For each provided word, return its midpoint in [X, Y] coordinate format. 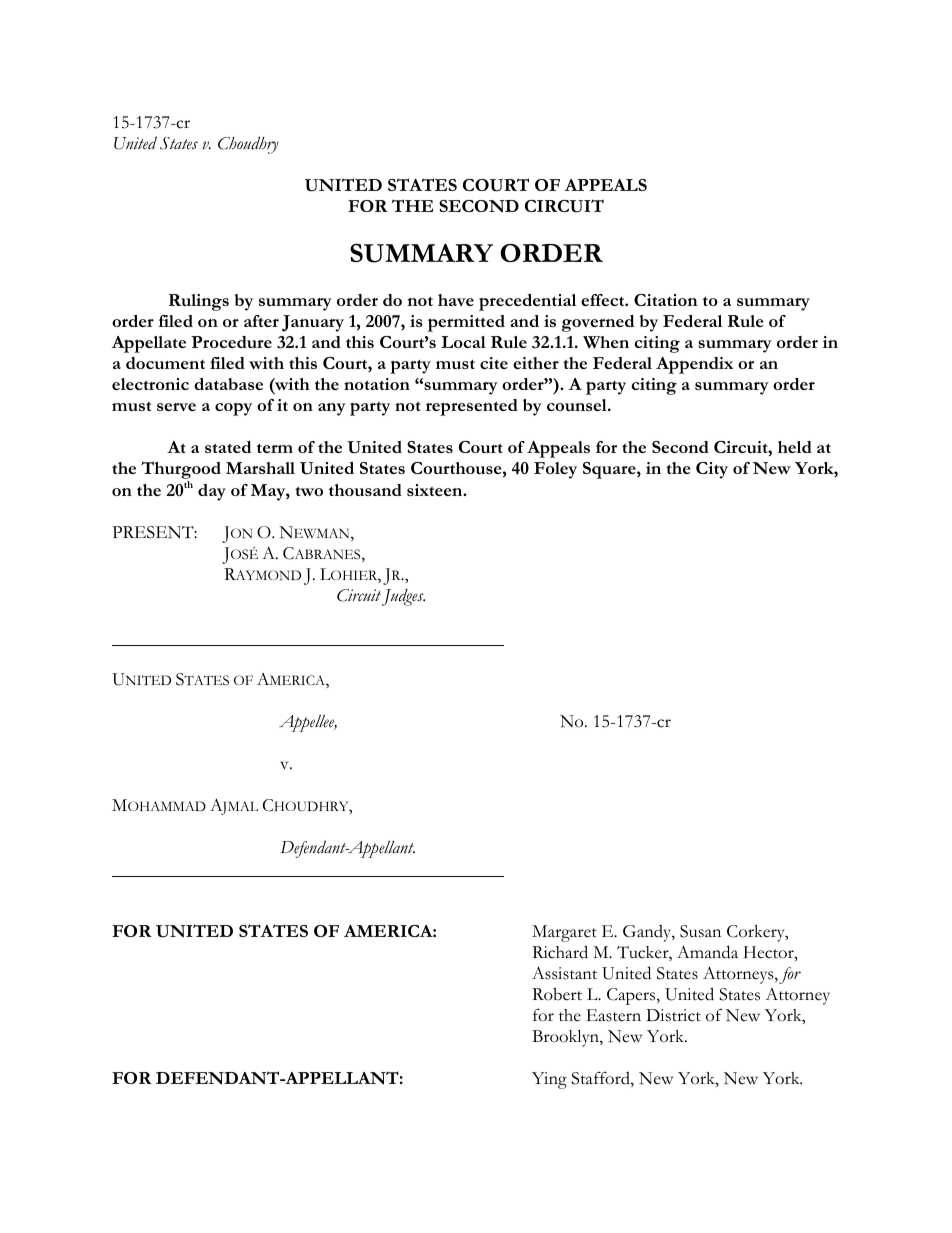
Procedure [231, 342]
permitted [466, 323]
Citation [665, 300]
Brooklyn [566, 1038]
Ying [549, 1080]
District [673, 1015]
